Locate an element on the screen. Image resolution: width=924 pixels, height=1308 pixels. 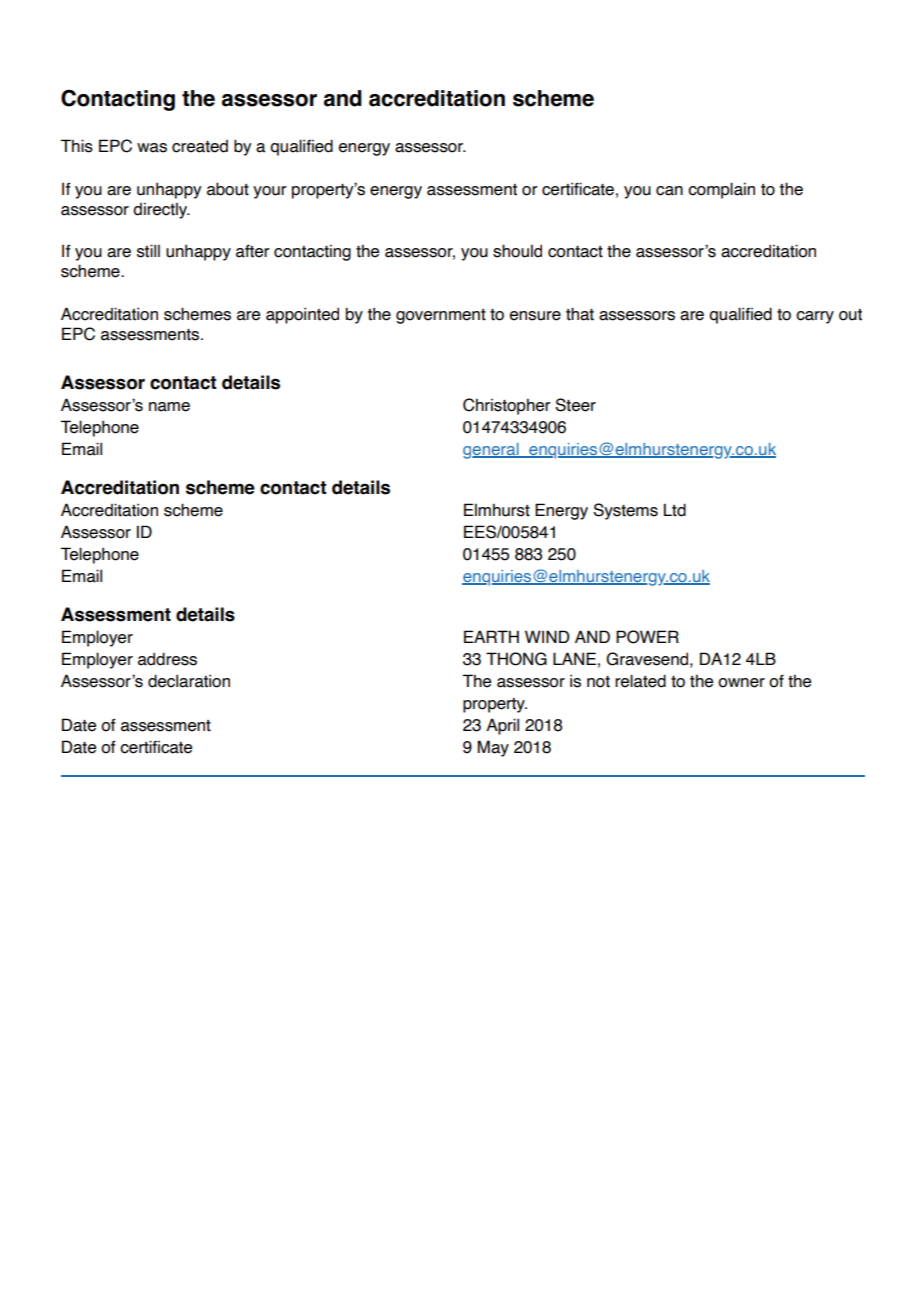
April is located at coordinates (502, 726).
